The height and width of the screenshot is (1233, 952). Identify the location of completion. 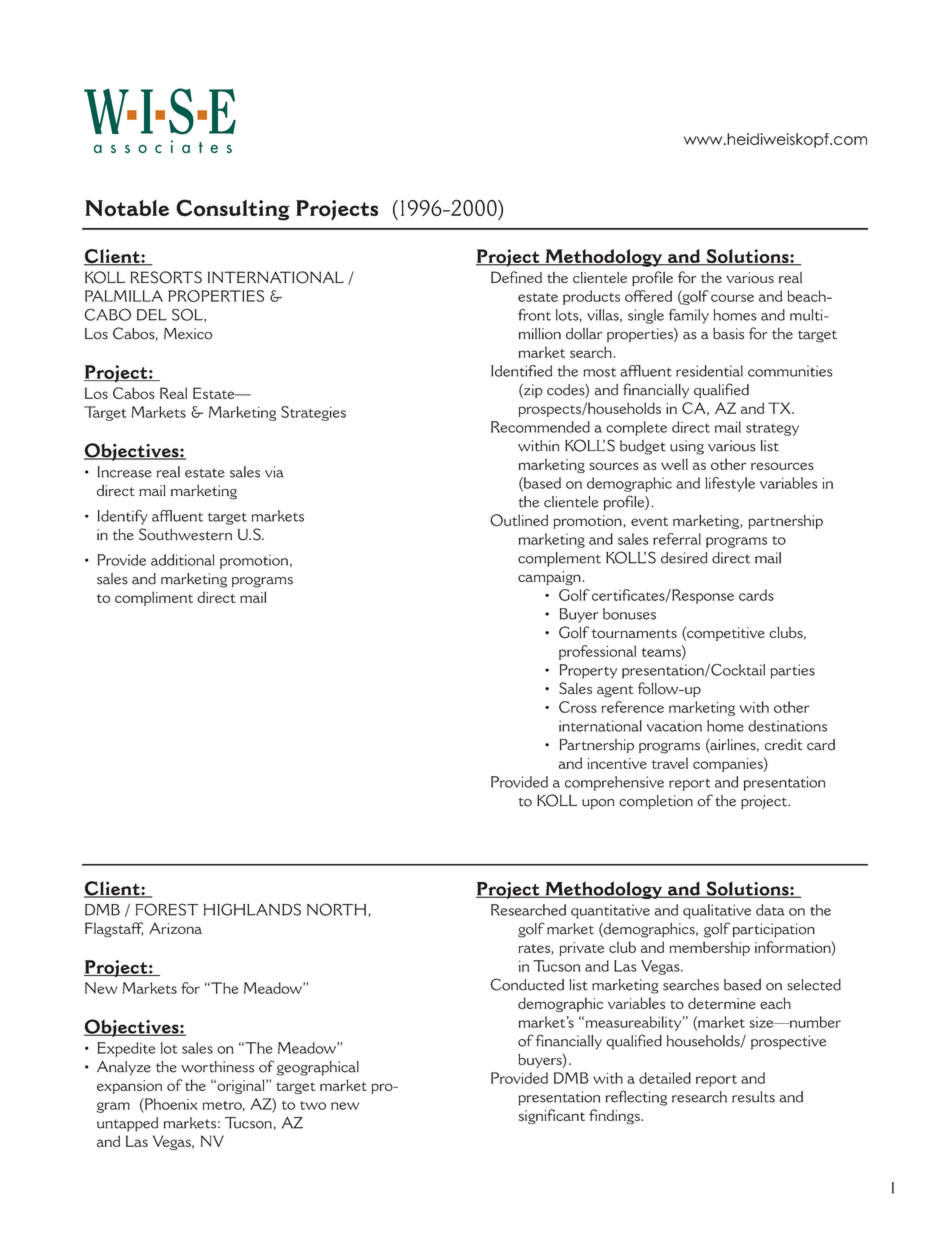
(656, 802).
